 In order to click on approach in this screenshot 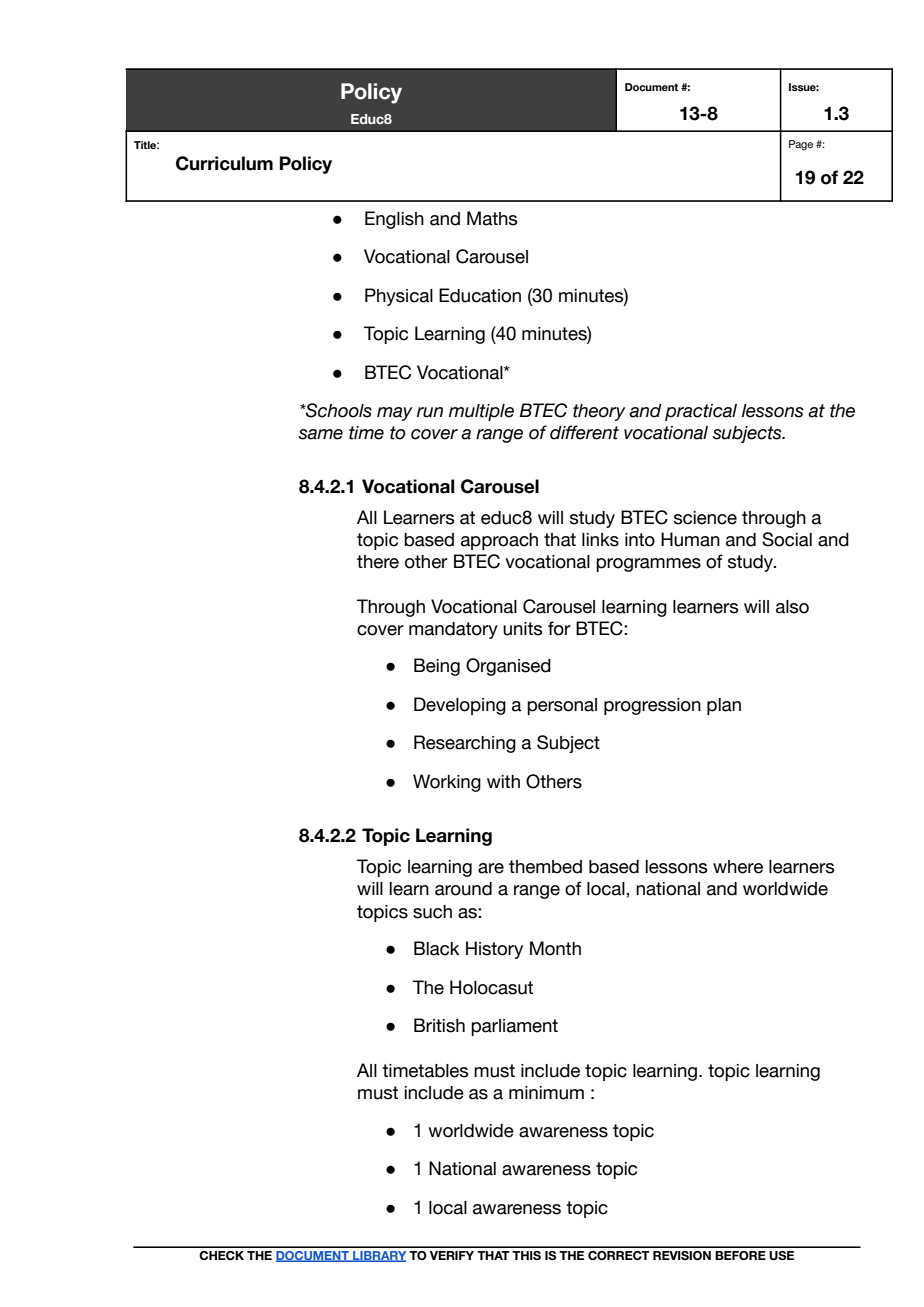, I will do `click(499, 541)`.
